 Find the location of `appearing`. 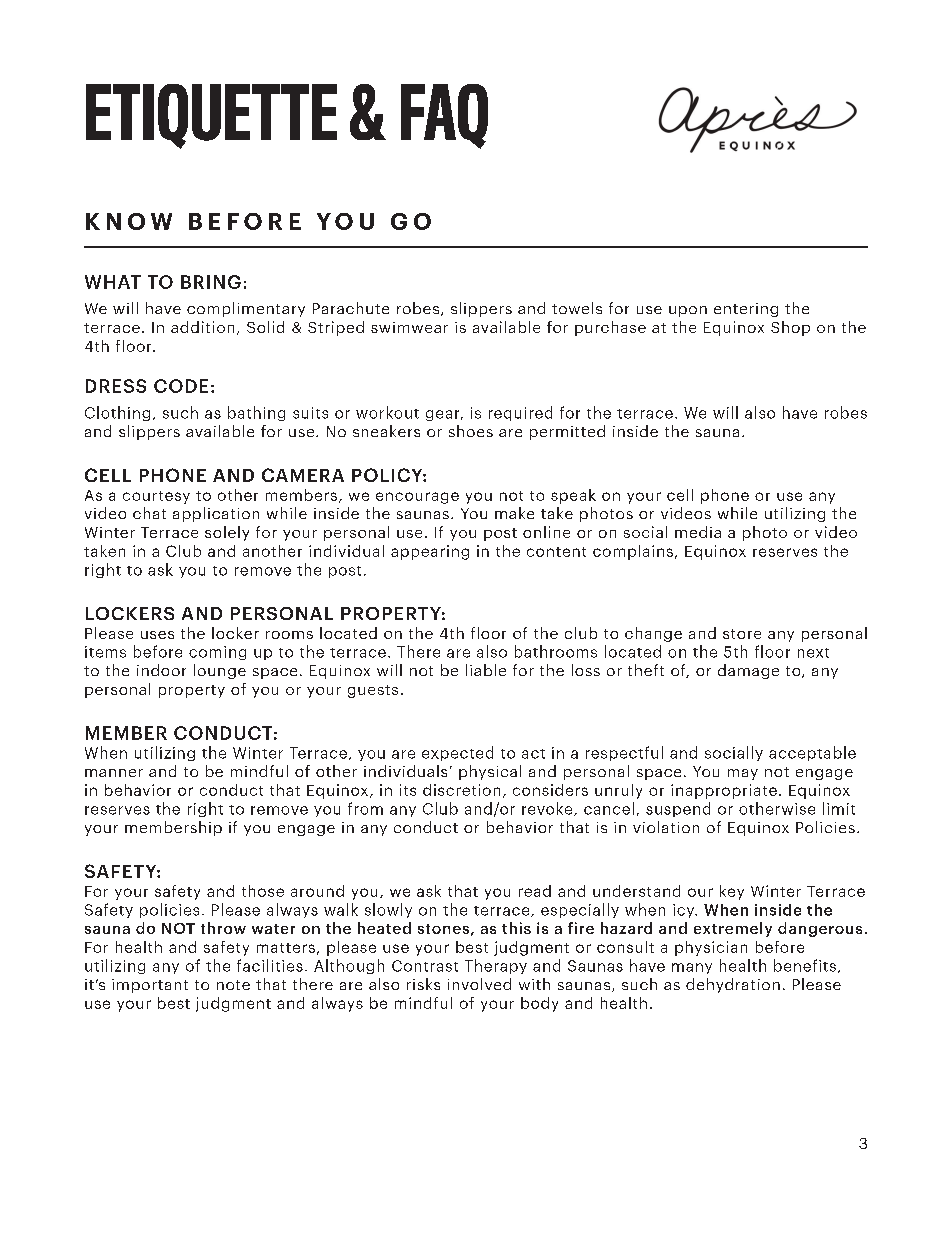

appearing is located at coordinates (430, 552).
